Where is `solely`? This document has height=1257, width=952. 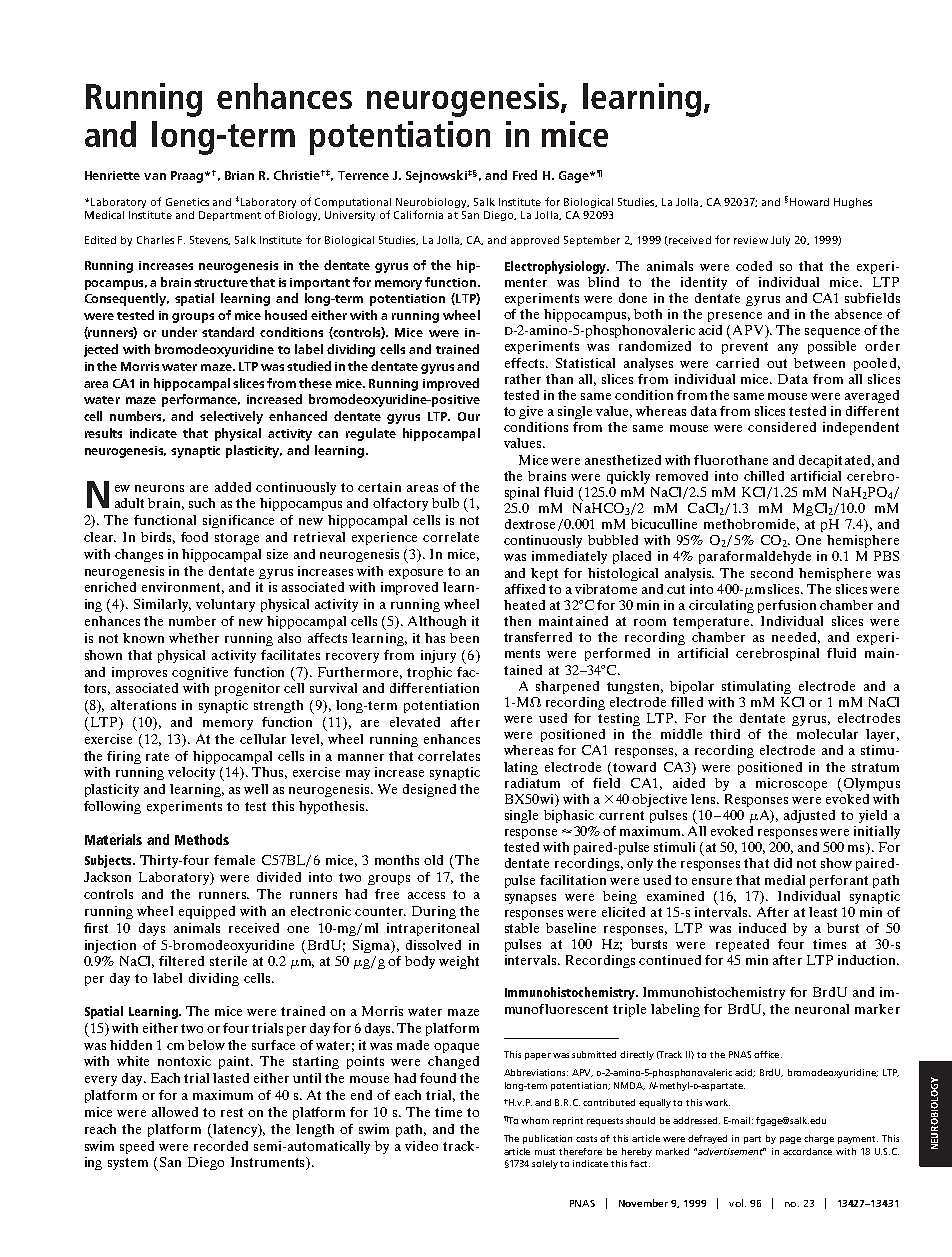 solely is located at coordinates (545, 1164).
